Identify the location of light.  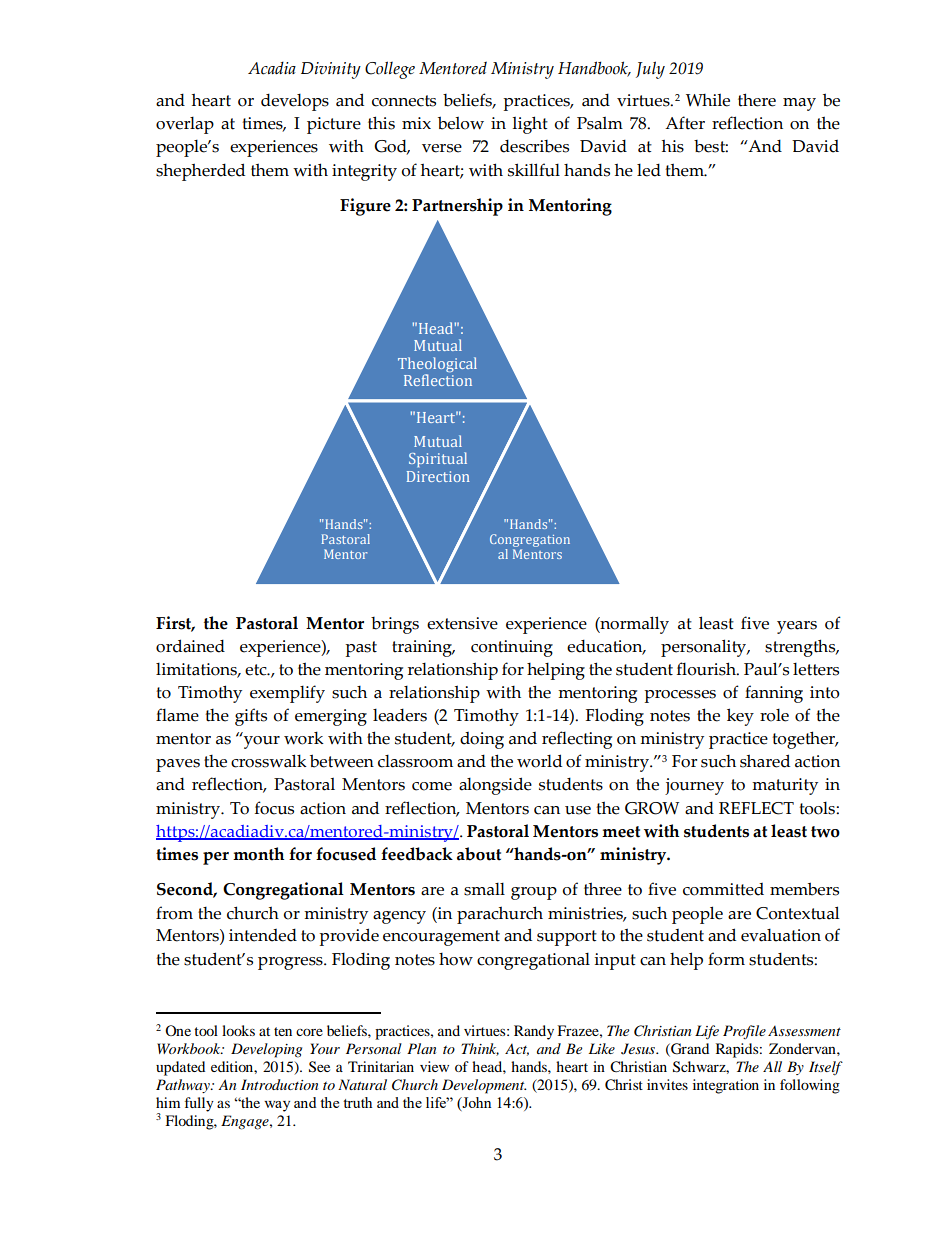
(530, 125).
